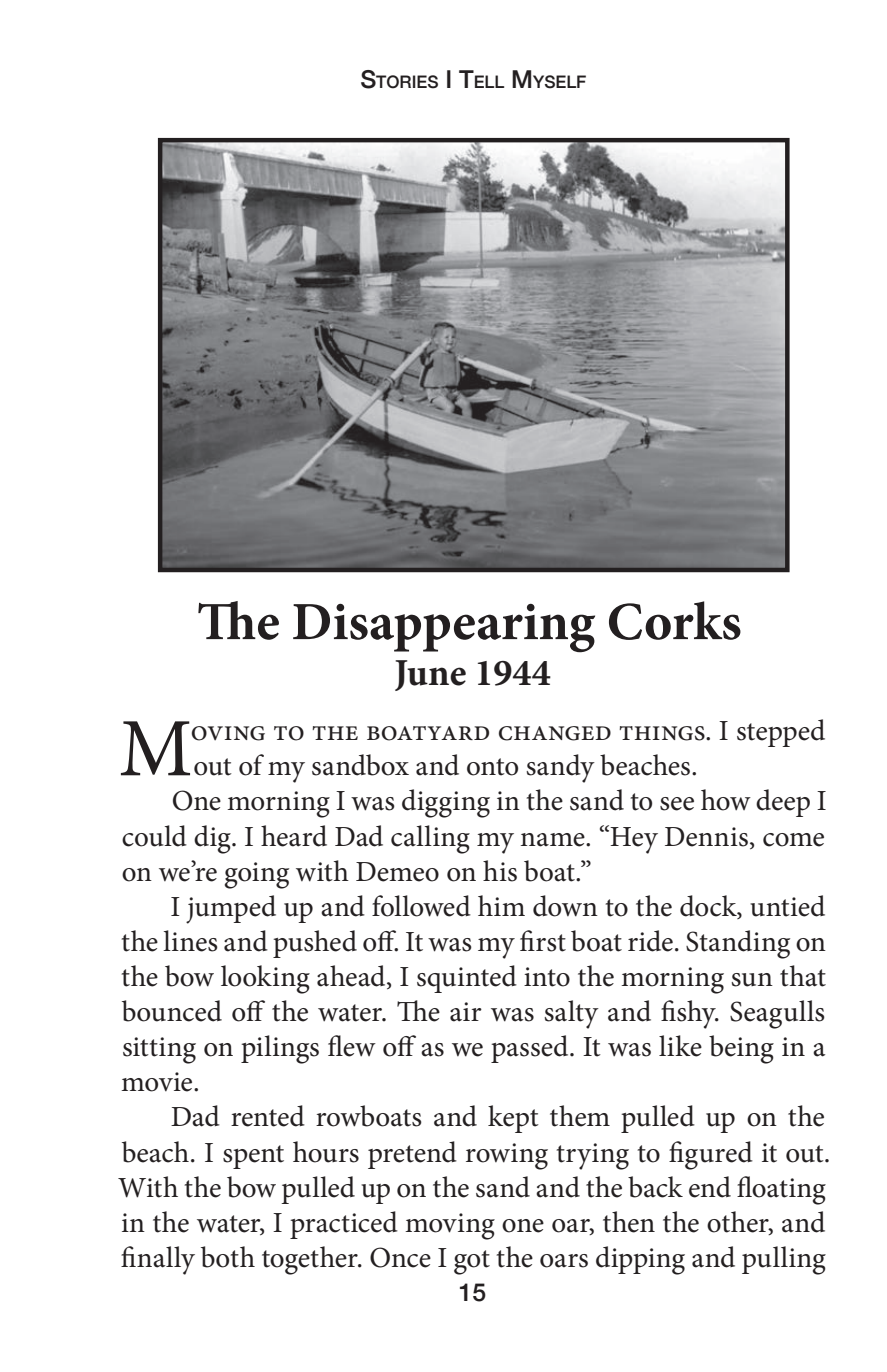 Image resolution: width=887 pixels, height=1372 pixels. Describe the element at coordinates (444, 628) in the screenshot. I see `Disappearing` at that location.
